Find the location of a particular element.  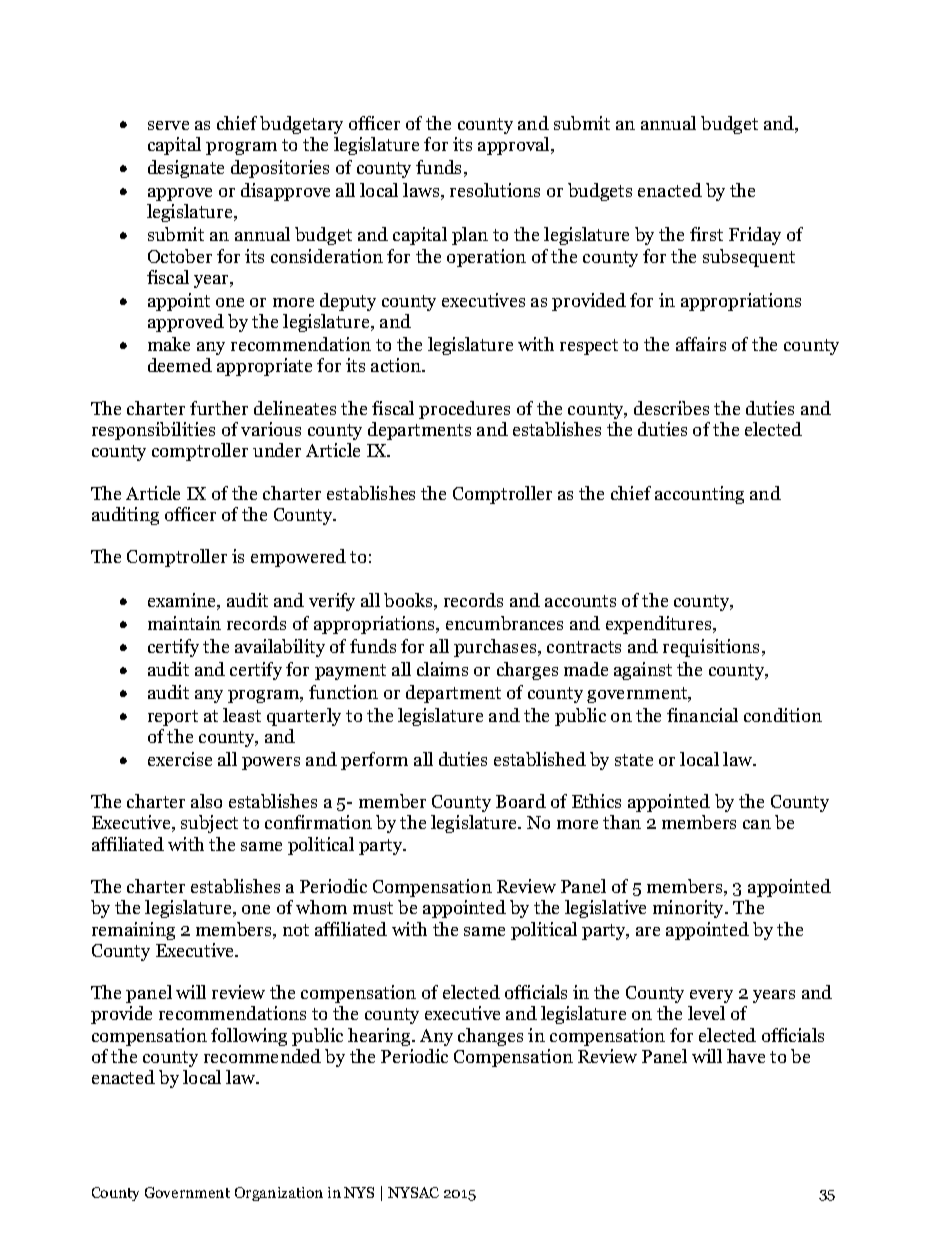

designate is located at coordinates (186, 169).
